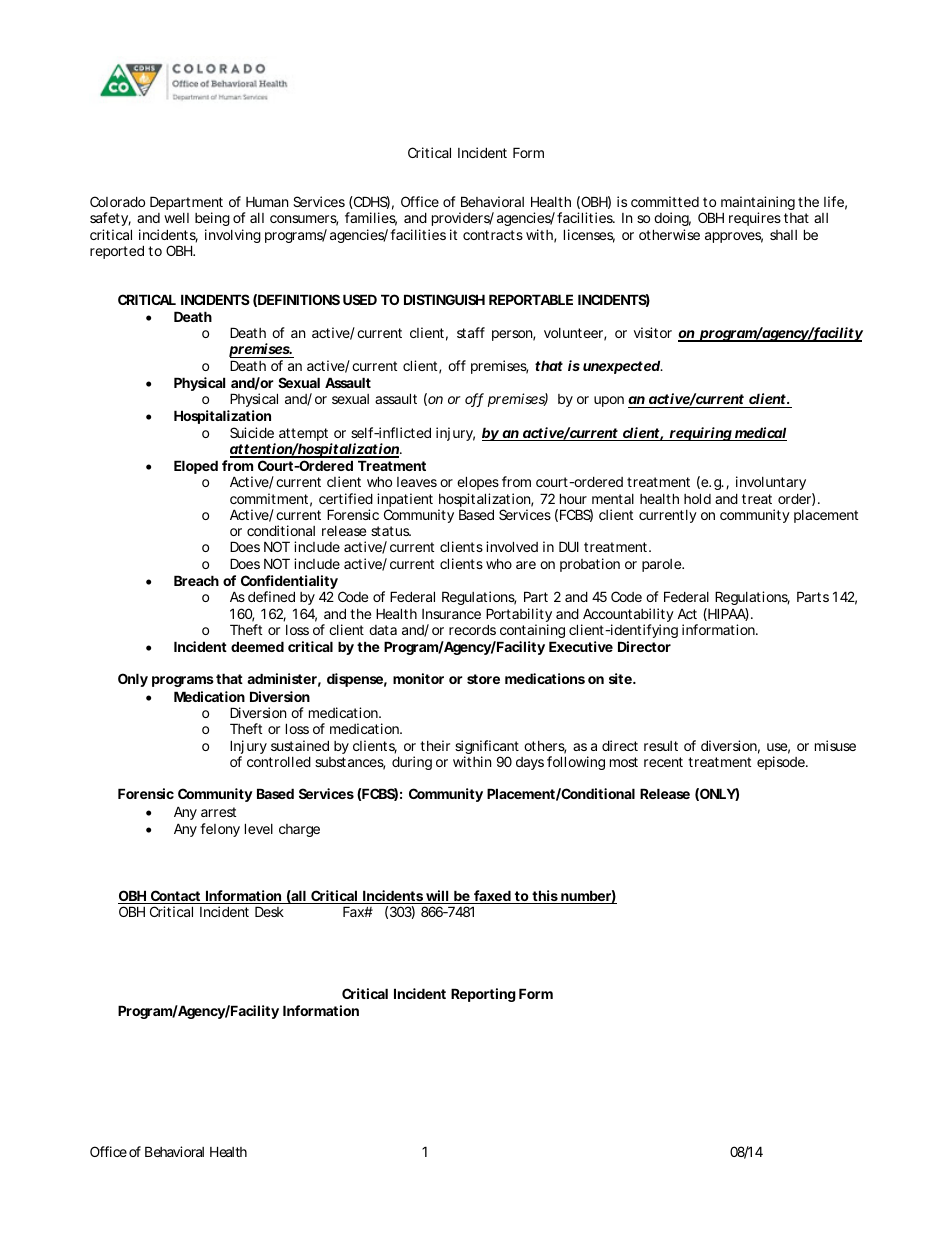 The height and width of the screenshot is (1233, 952). Describe the element at coordinates (483, 679) in the screenshot. I see `store` at that location.
